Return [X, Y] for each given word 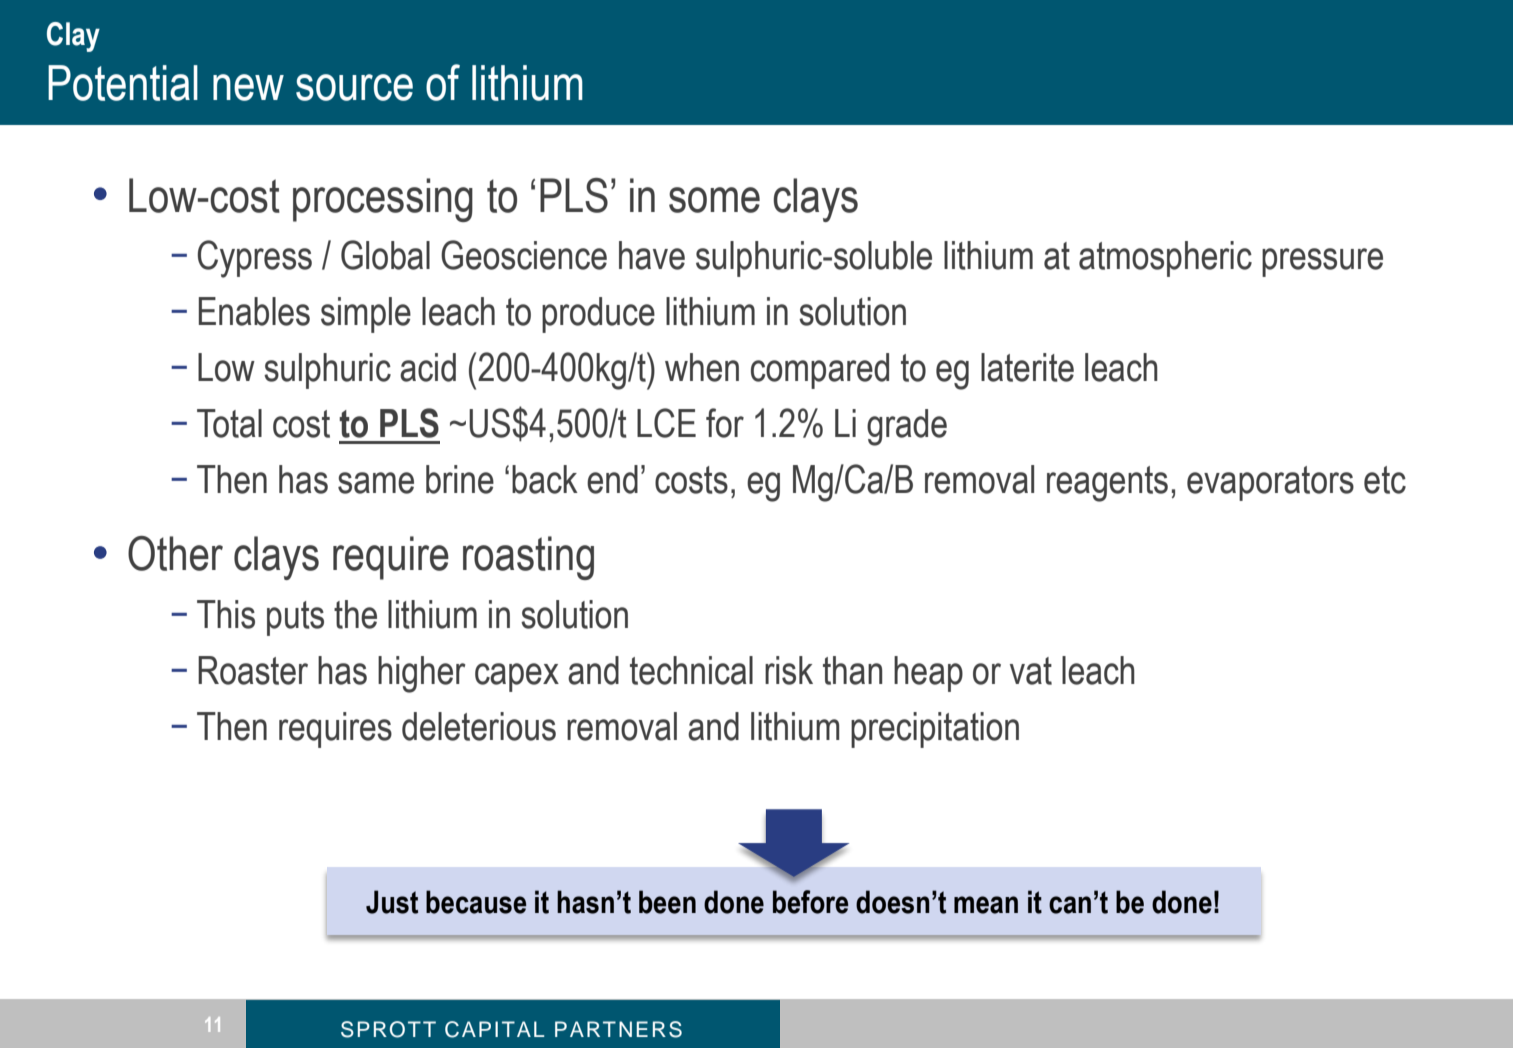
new [248, 87]
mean [986, 905]
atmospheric [1165, 259]
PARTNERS [618, 1029]
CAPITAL [494, 1029]
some [714, 200]
